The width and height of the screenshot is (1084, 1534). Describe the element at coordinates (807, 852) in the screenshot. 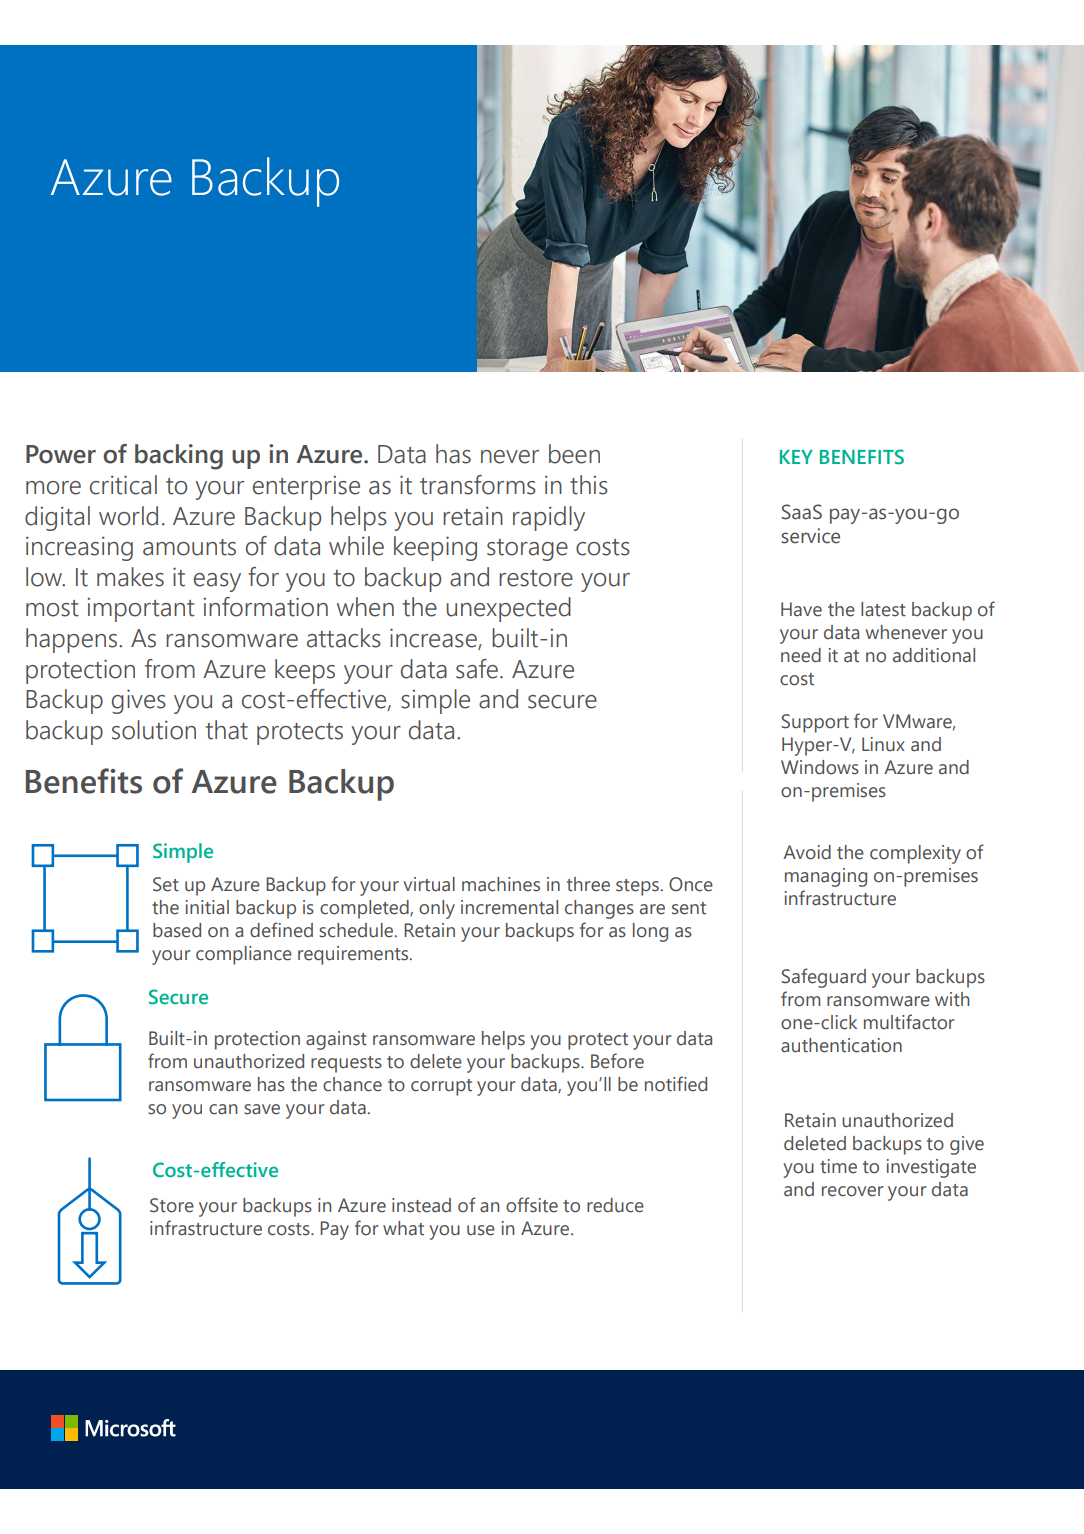

I see `Avoid` at that location.
